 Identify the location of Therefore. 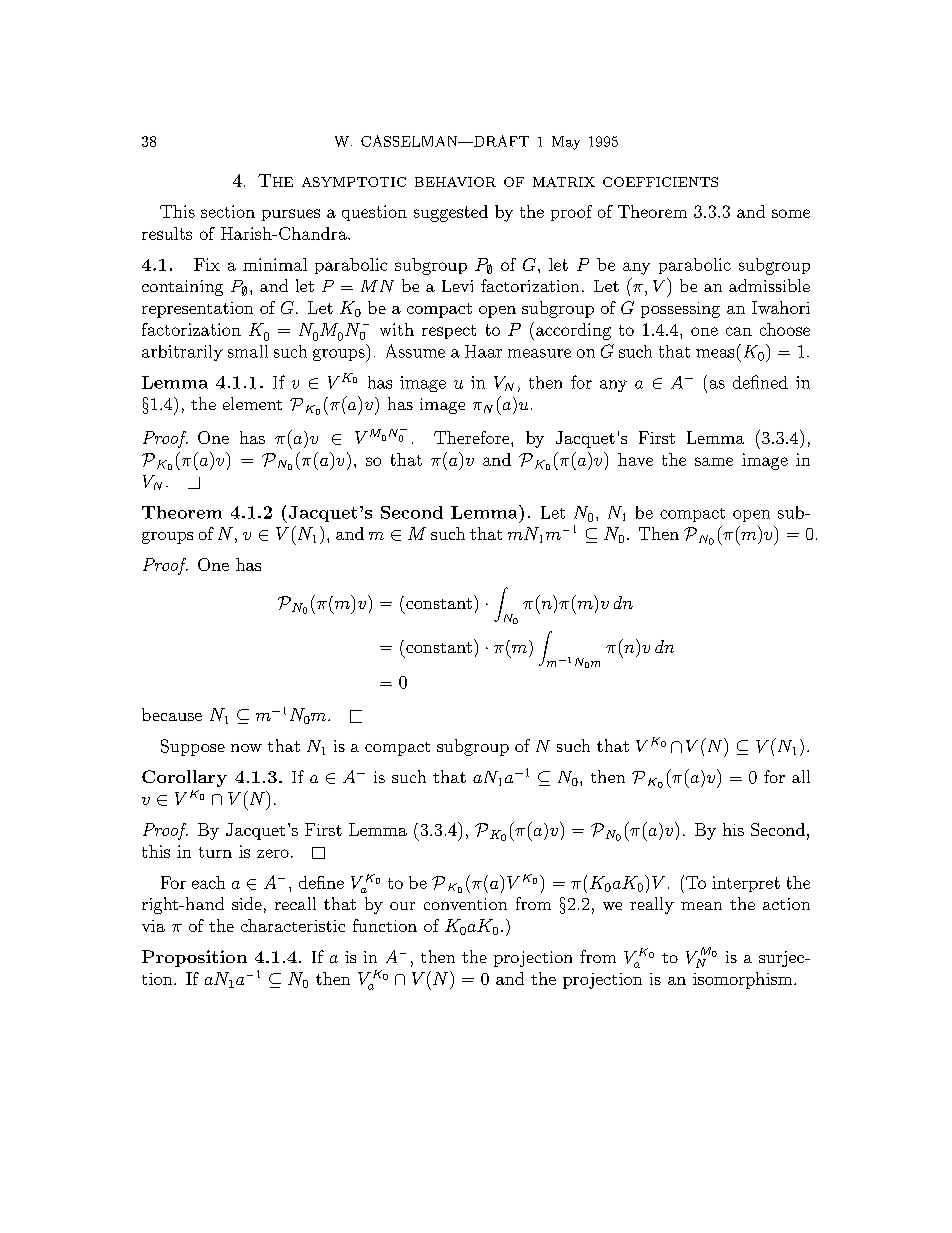
(473, 437).
